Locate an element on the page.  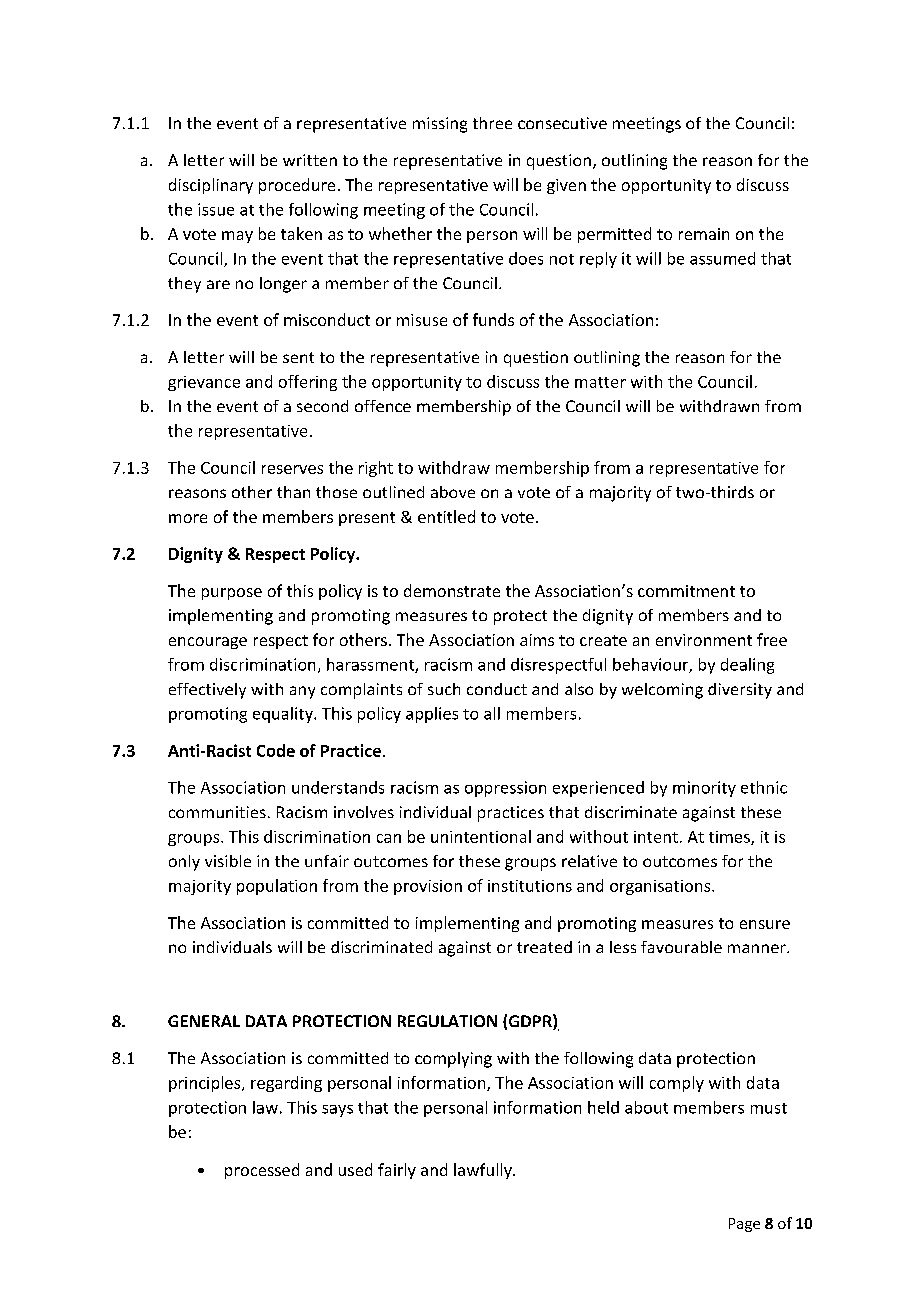
remain is located at coordinates (704, 234).
